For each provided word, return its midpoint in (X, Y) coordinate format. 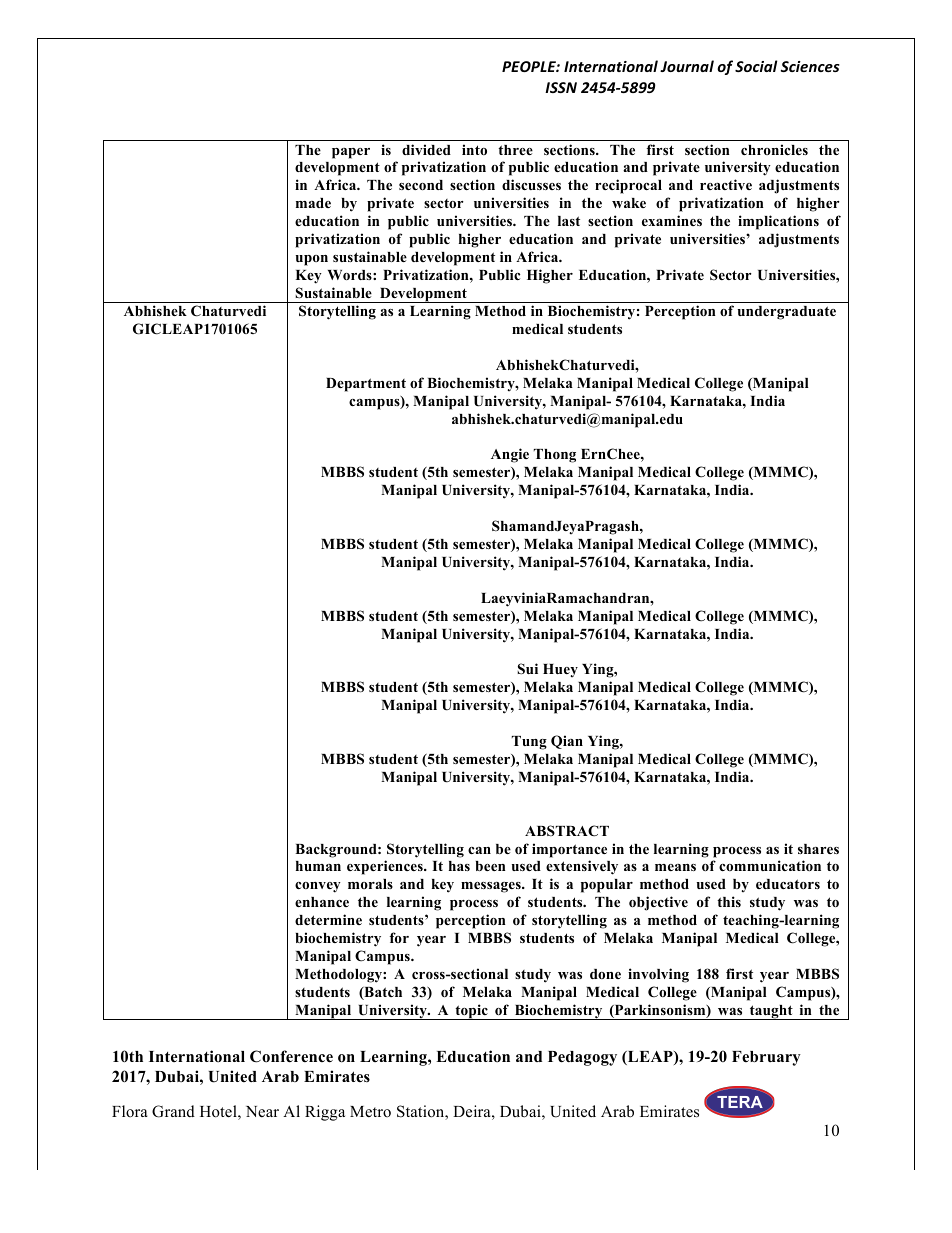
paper (351, 153)
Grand (173, 1111)
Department (366, 385)
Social (756, 66)
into (474, 149)
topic (471, 1012)
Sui (527, 669)
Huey (560, 670)
